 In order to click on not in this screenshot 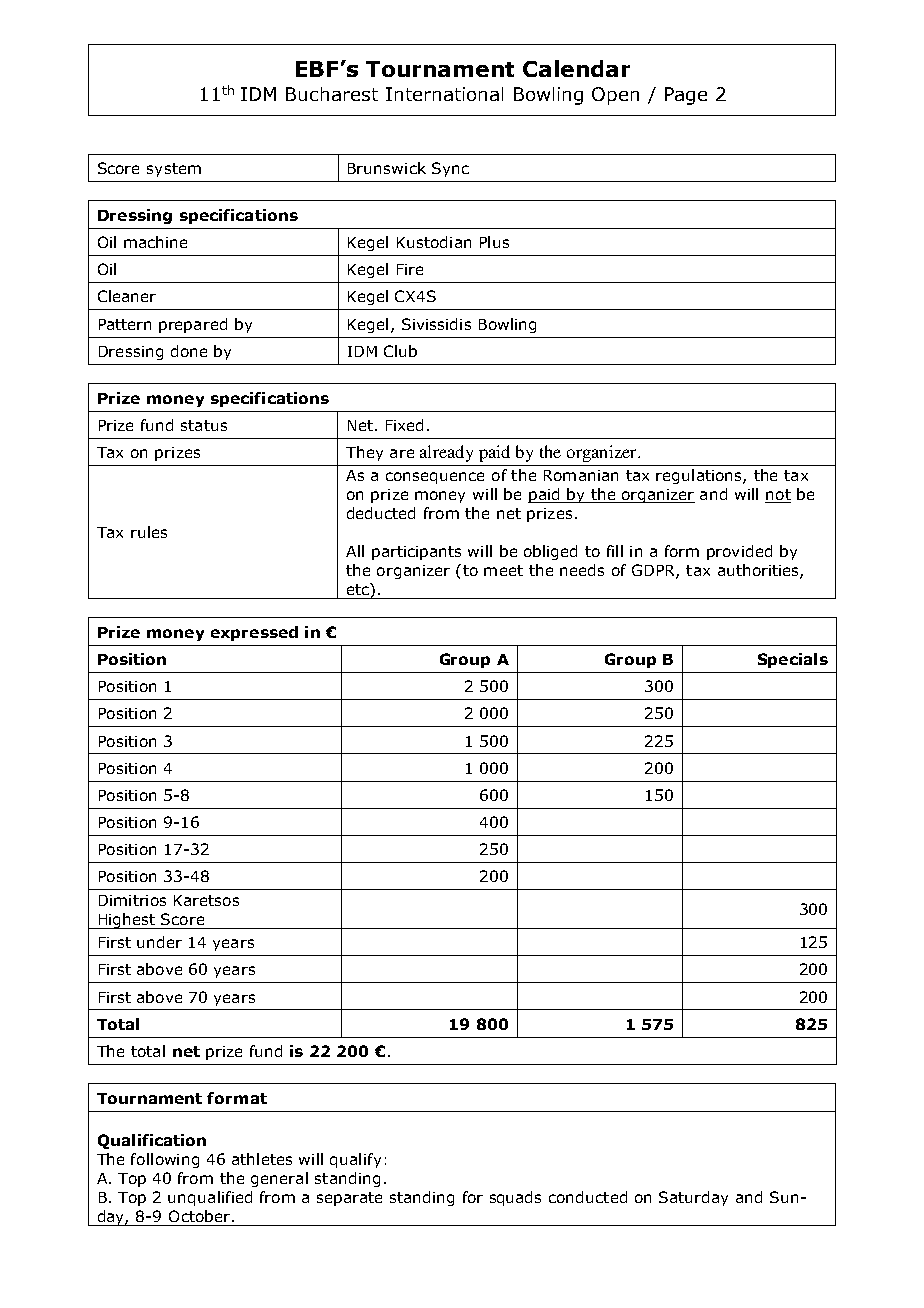, I will do `click(778, 496)`.
